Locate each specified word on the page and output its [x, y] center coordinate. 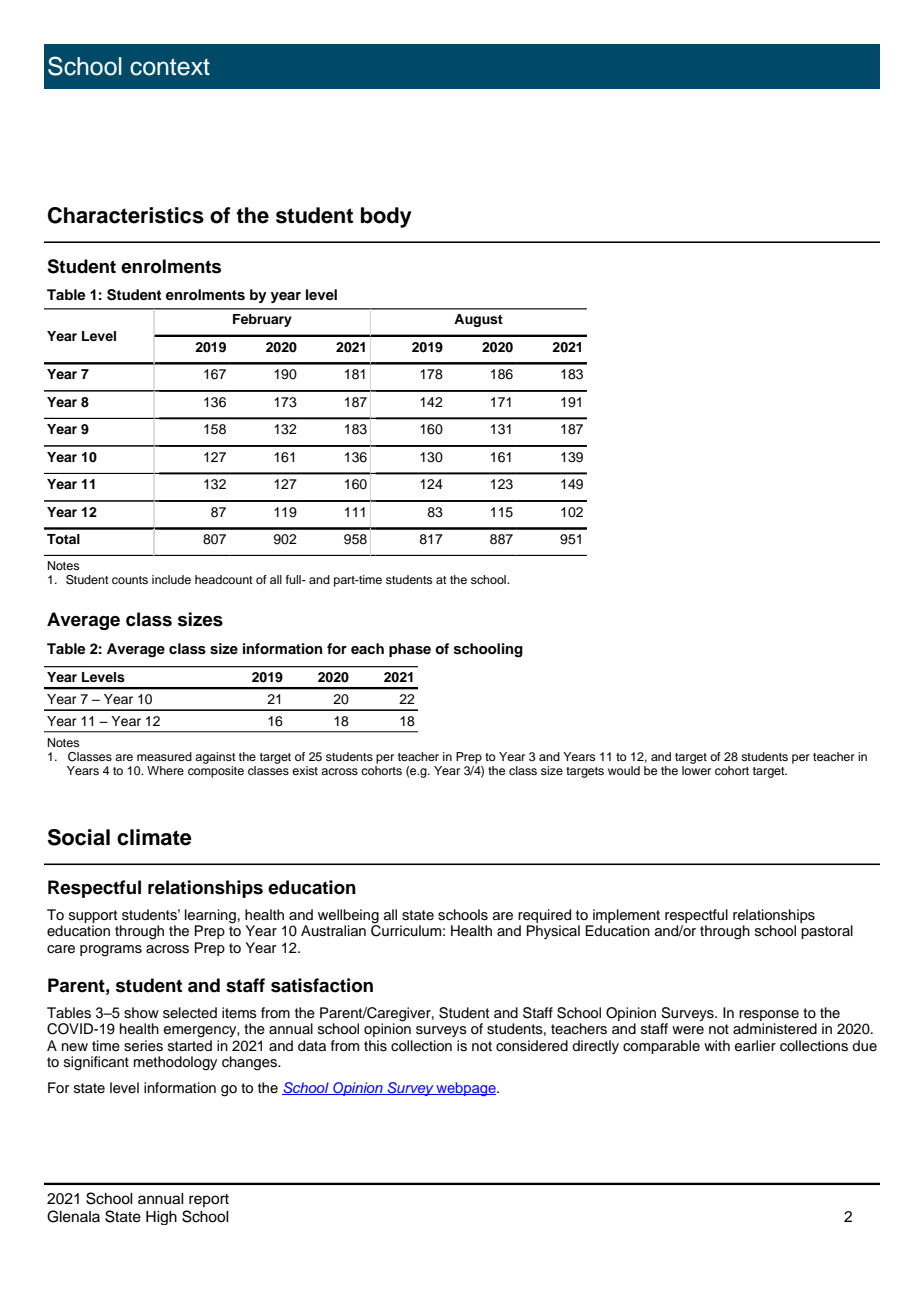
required [544, 917]
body [386, 217]
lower [696, 769]
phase [410, 650]
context [170, 67]
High [161, 1218]
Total [63, 539]
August [478, 320]
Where [165, 770]
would [624, 770]
